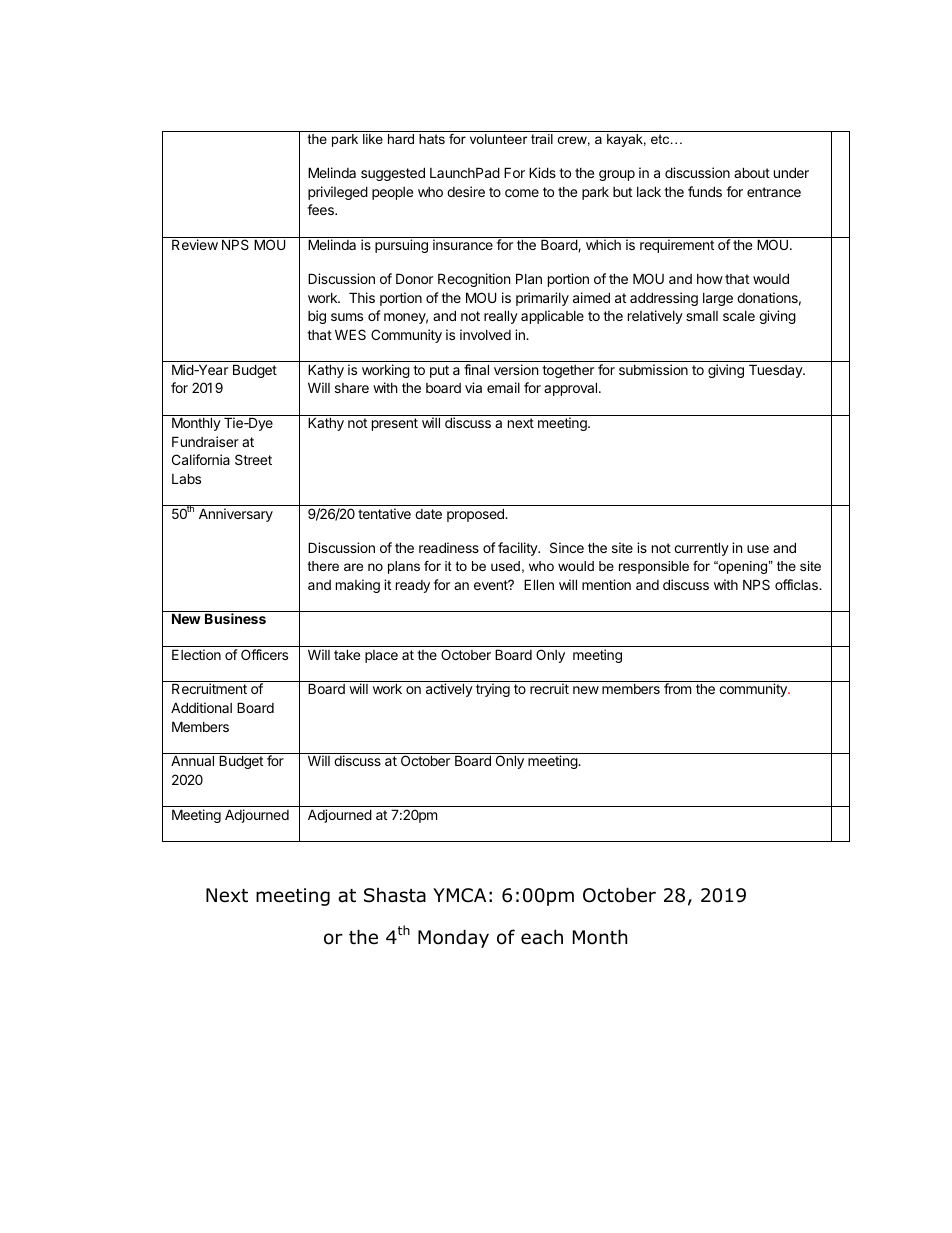 This page has height=1233, width=952. What do you see at coordinates (702, 316) in the page?
I see `small` at bounding box center [702, 316].
